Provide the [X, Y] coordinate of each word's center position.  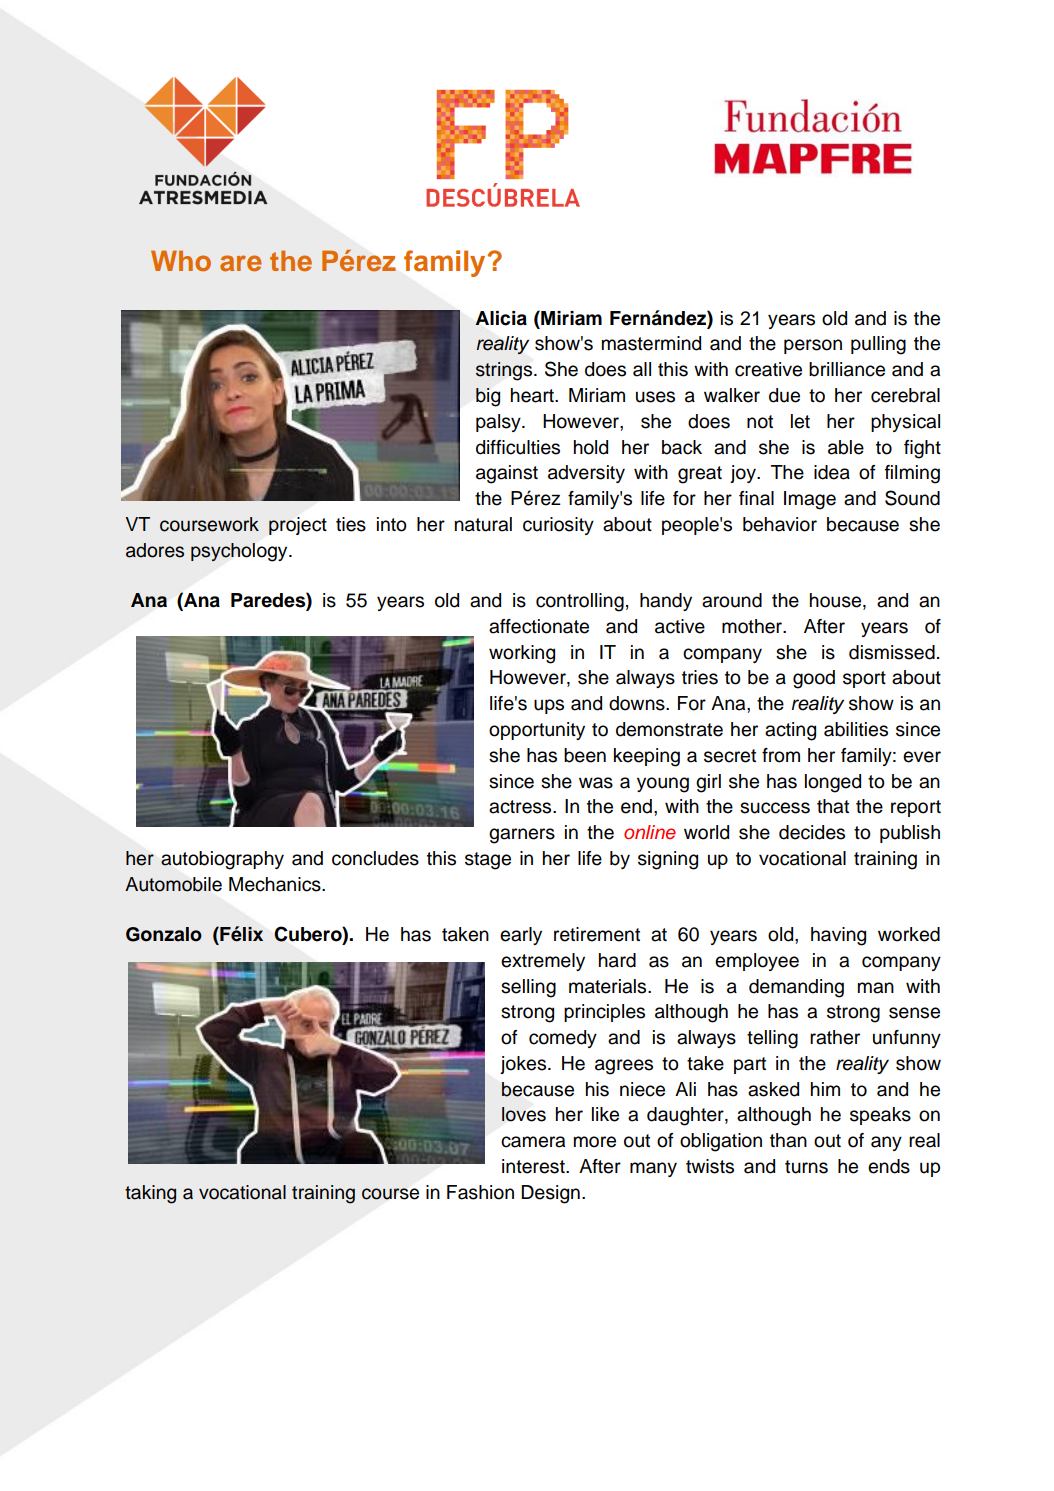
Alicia [501, 318]
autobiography [222, 860]
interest [534, 1166]
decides [812, 832]
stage [488, 861]
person [813, 346]
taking [150, 1194]
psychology [240, 552]
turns [806, 1167]
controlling [580, 602]
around [732, 600]
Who [181, 260]
